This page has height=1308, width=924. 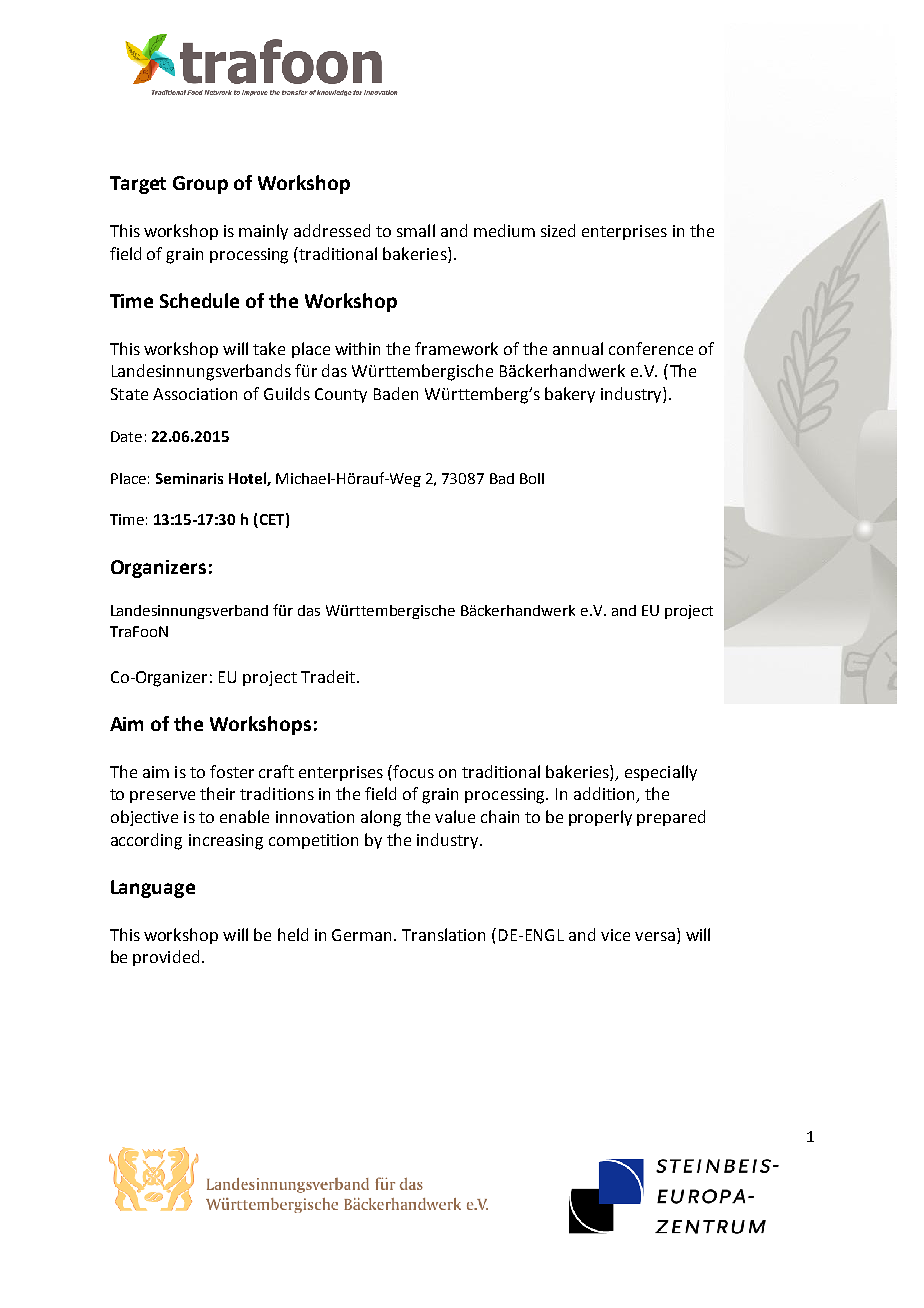 I want to click on especially, so click(x=661, y=773).
